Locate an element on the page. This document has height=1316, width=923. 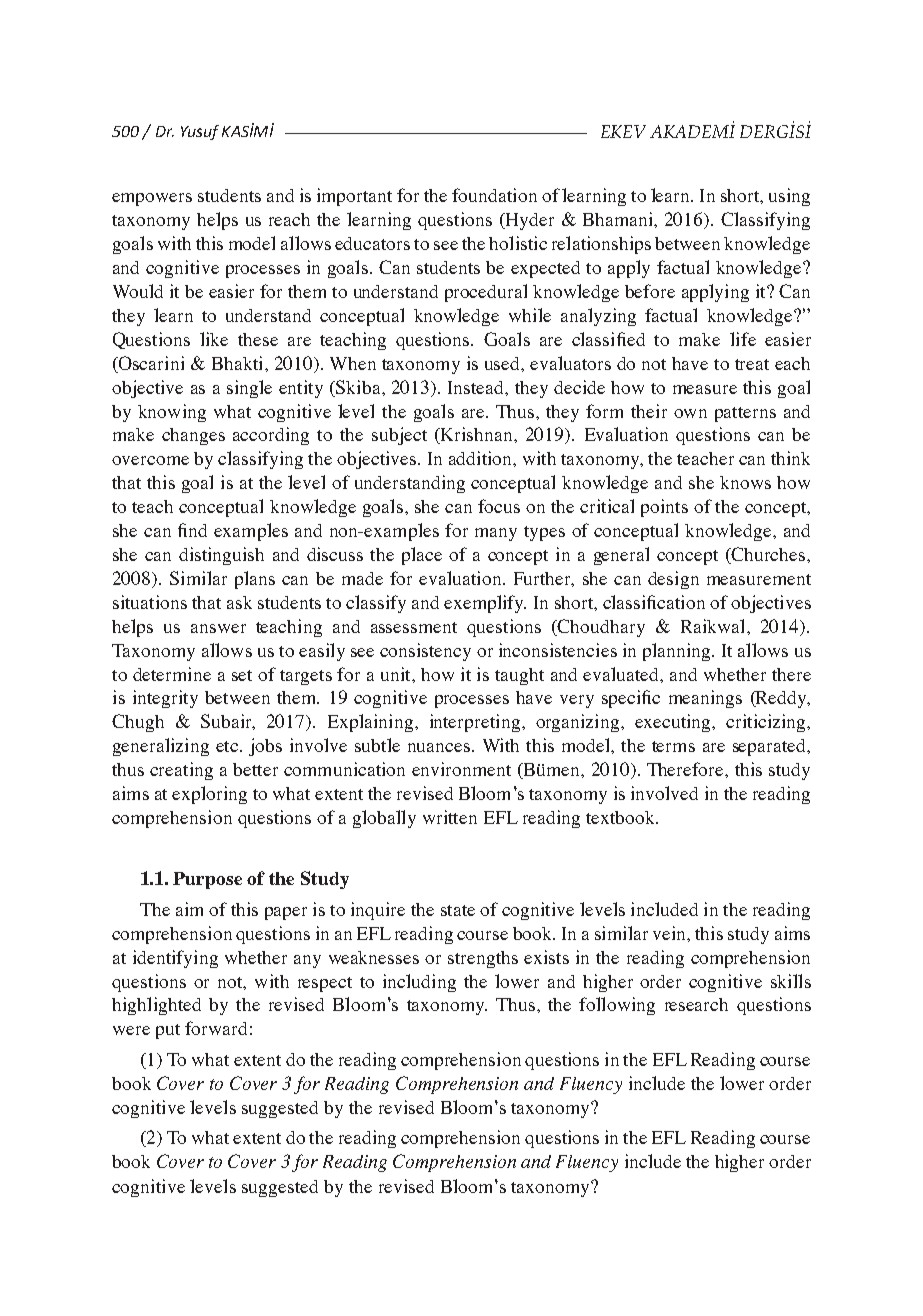
forward is located at coordinates (216, 1028).
